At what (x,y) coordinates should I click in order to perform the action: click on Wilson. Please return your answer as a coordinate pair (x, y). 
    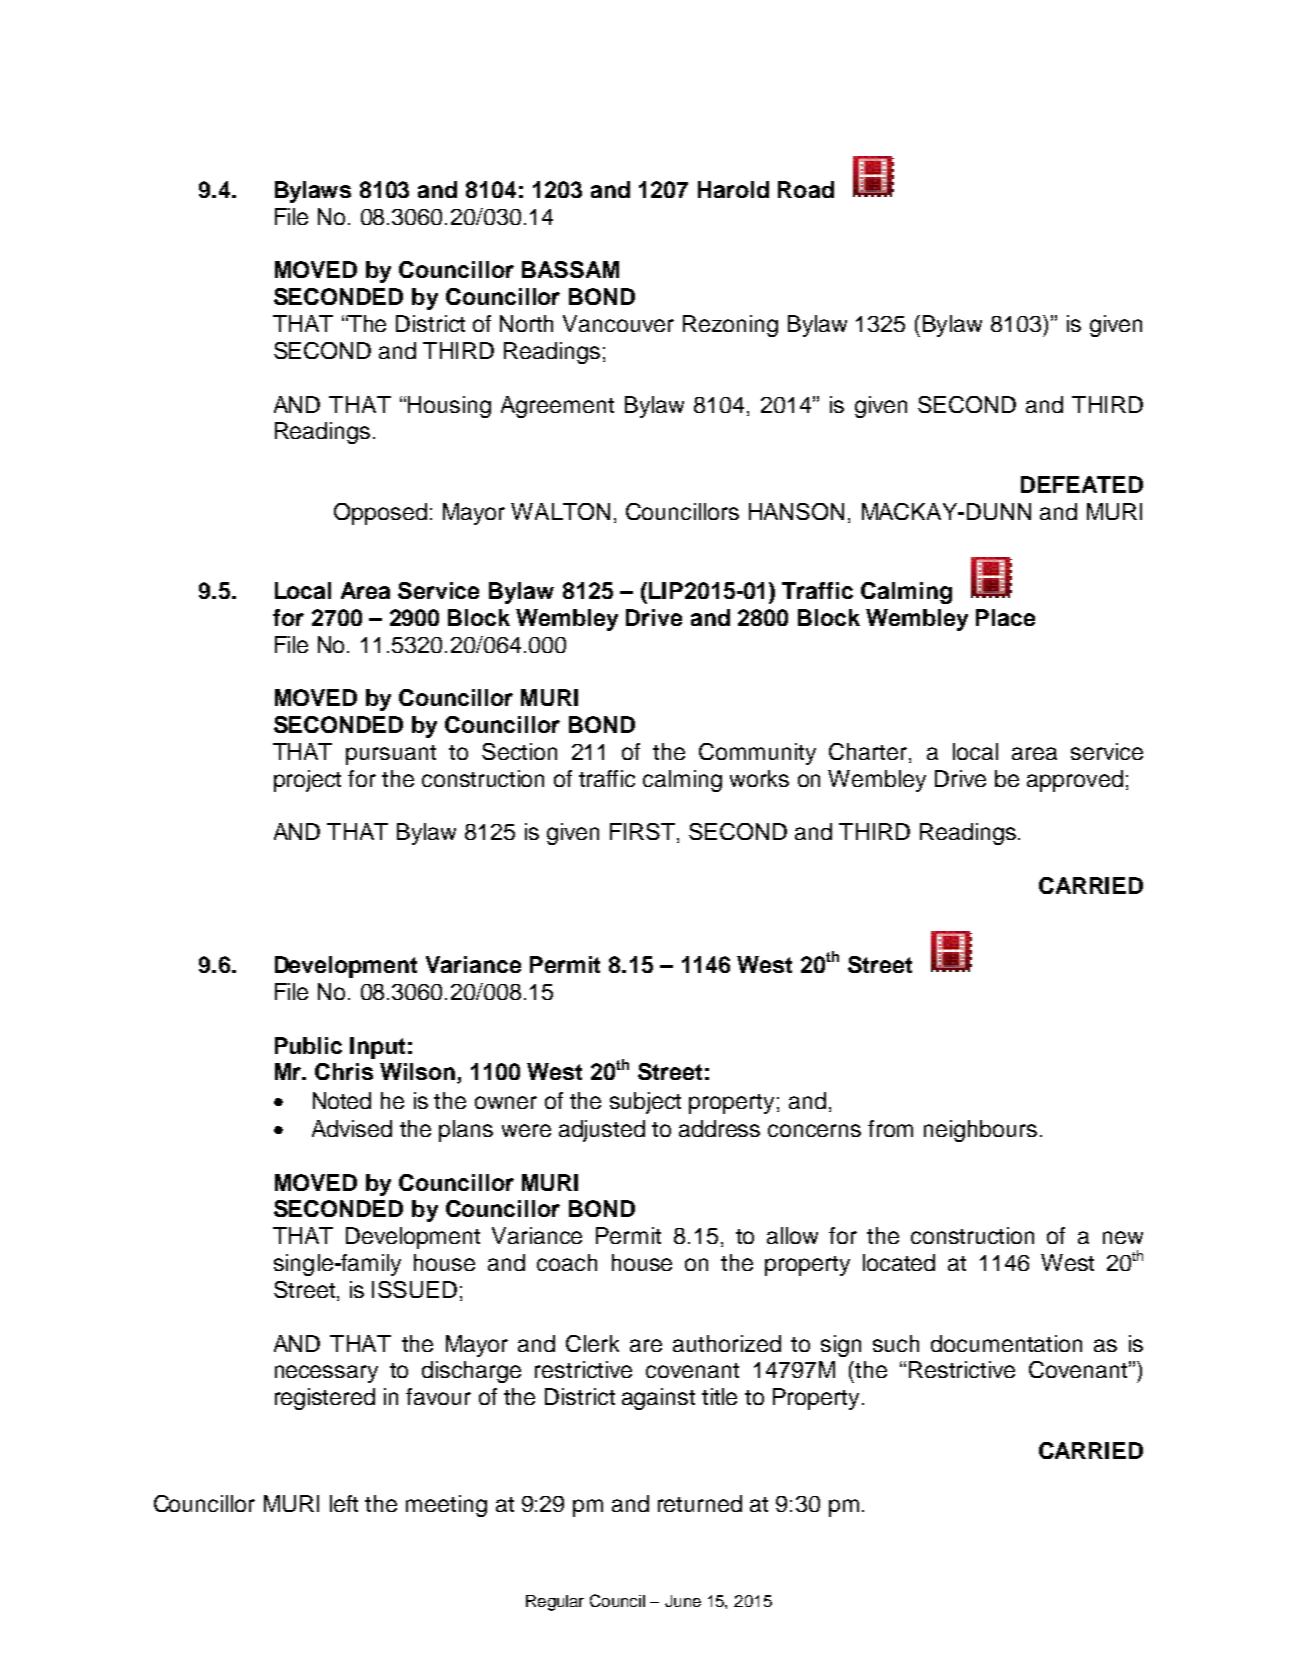
    Looking at the image, I should click on (419, 1073).
